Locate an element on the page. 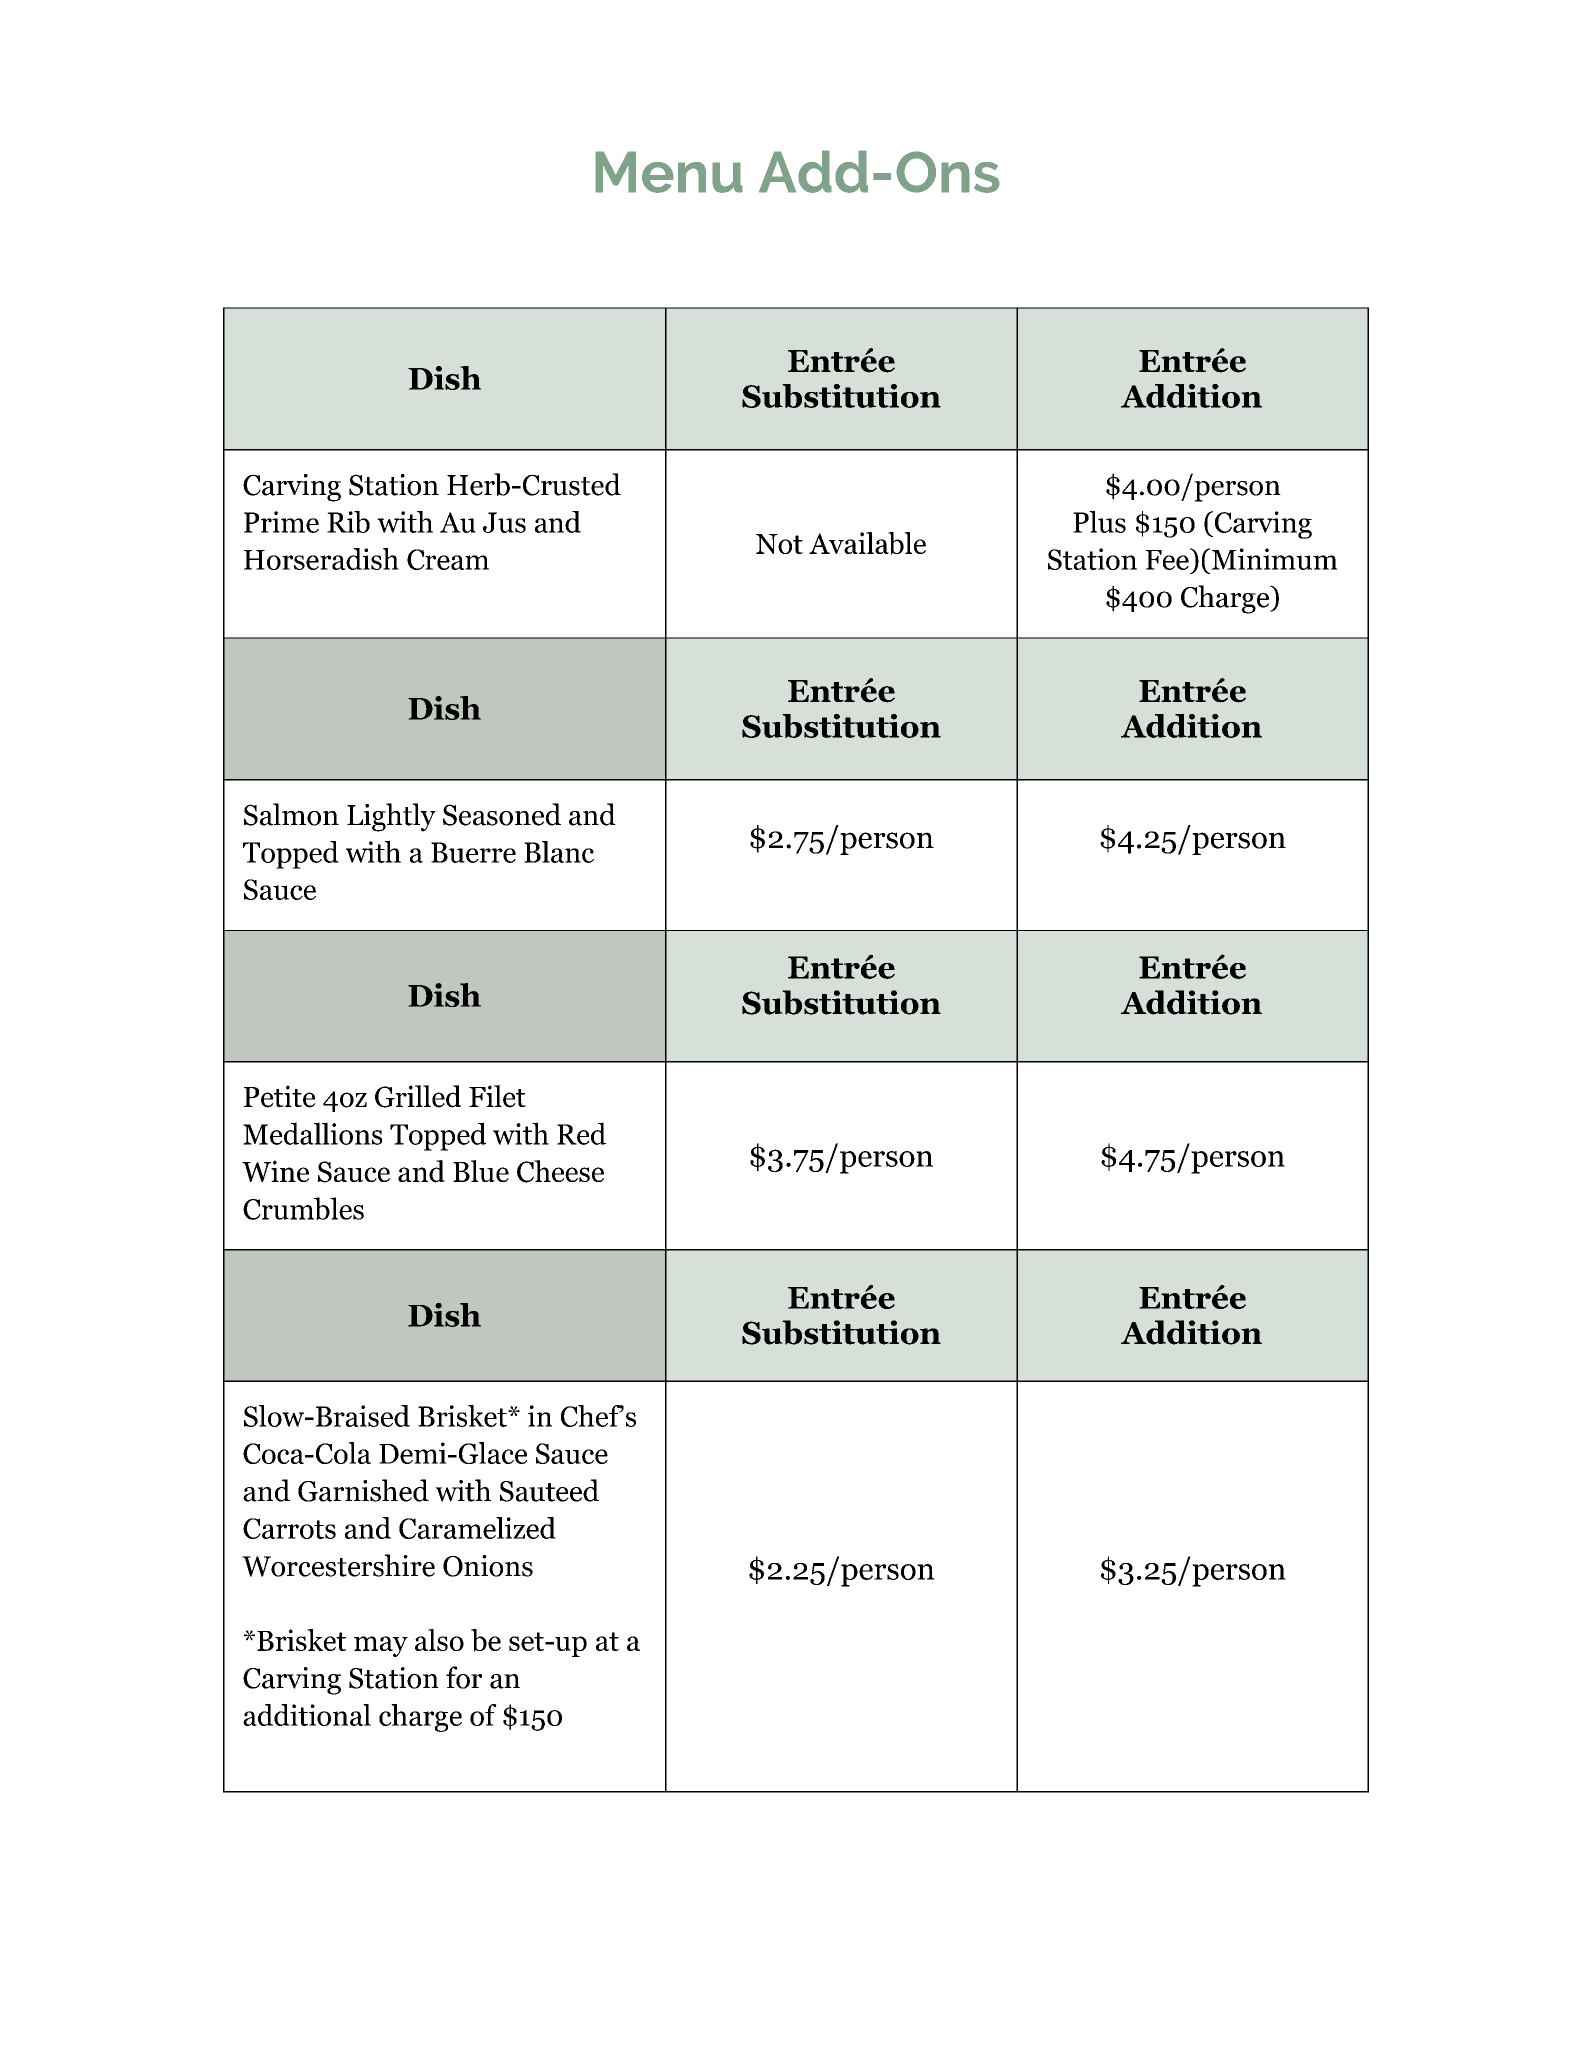 Image resolution: width=1592 pixels, height=2060 pixels. may is located at coordinates (381, 1646).
